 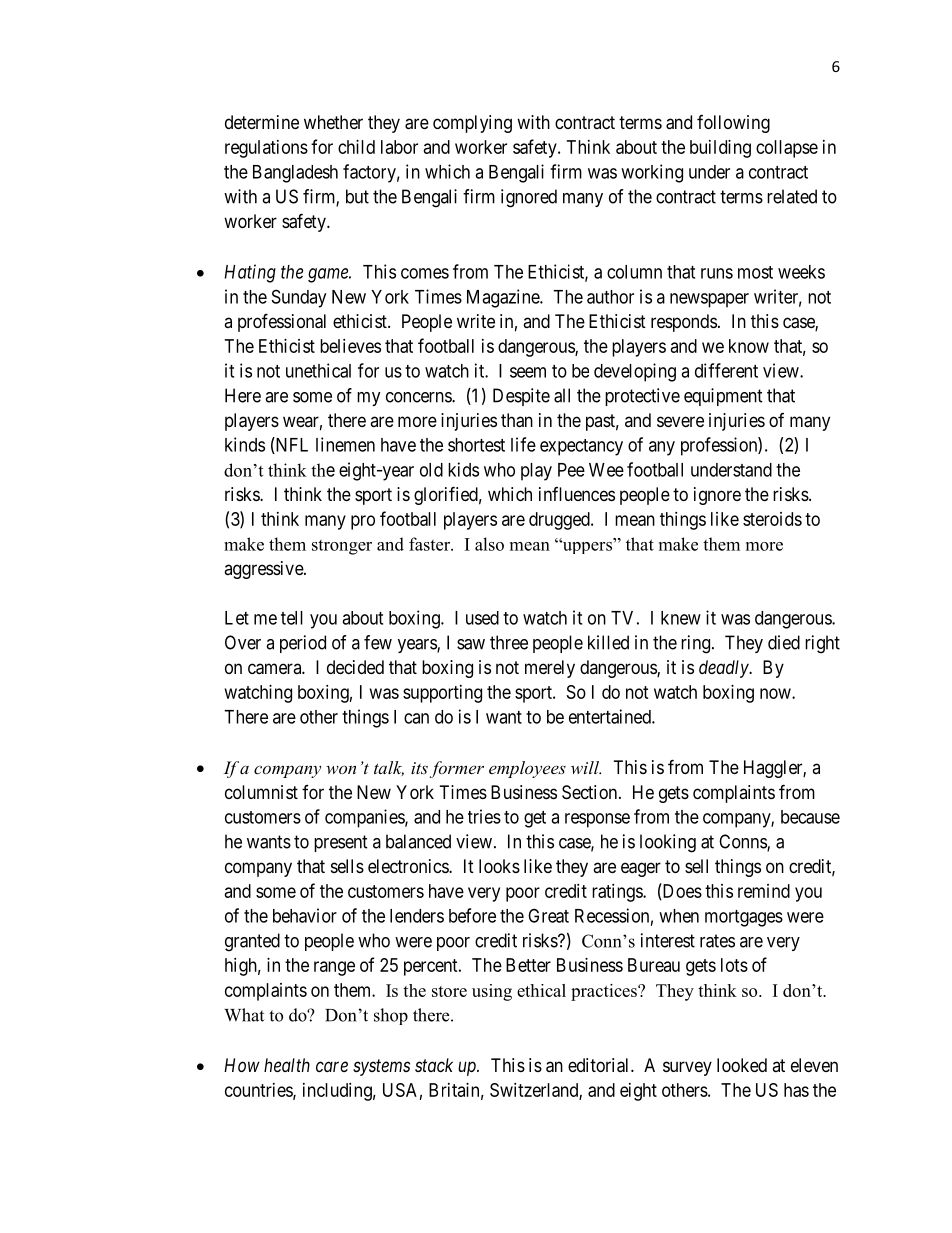 I want to click on because, so click(x=810, y=817).
